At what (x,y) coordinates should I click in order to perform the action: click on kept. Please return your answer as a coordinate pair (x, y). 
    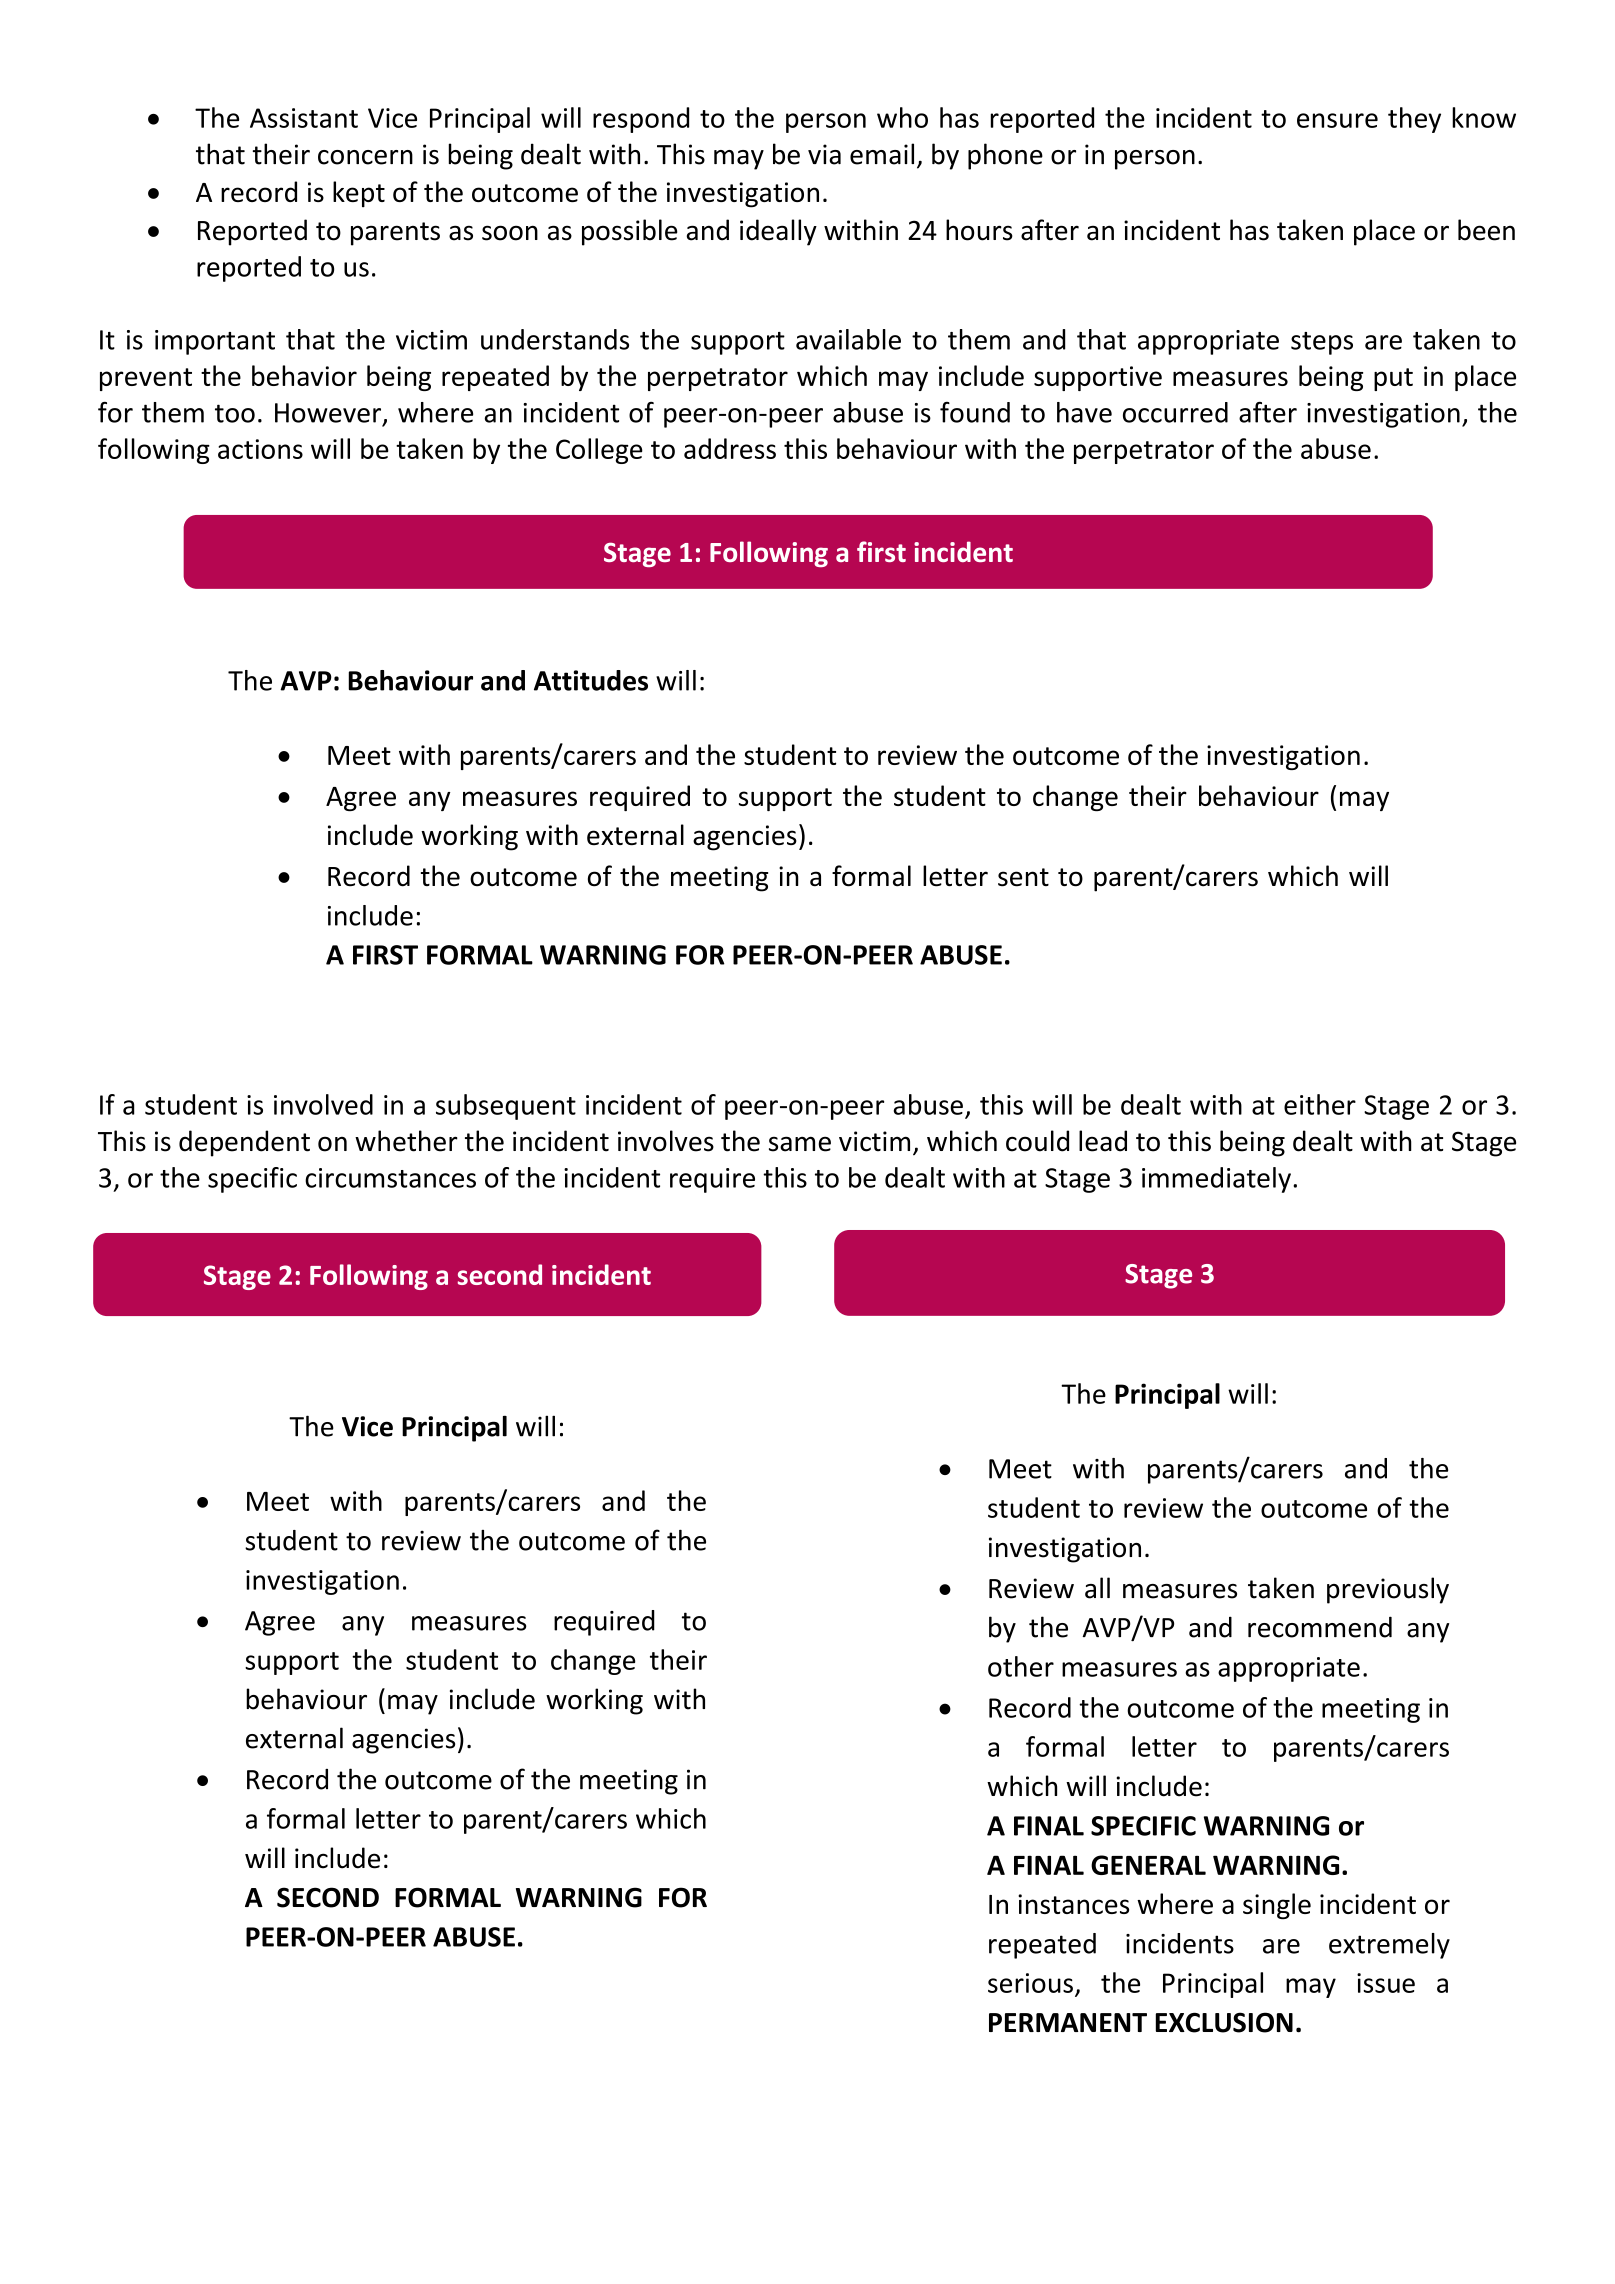
    Looking at the image, I should click on (359, 194).
